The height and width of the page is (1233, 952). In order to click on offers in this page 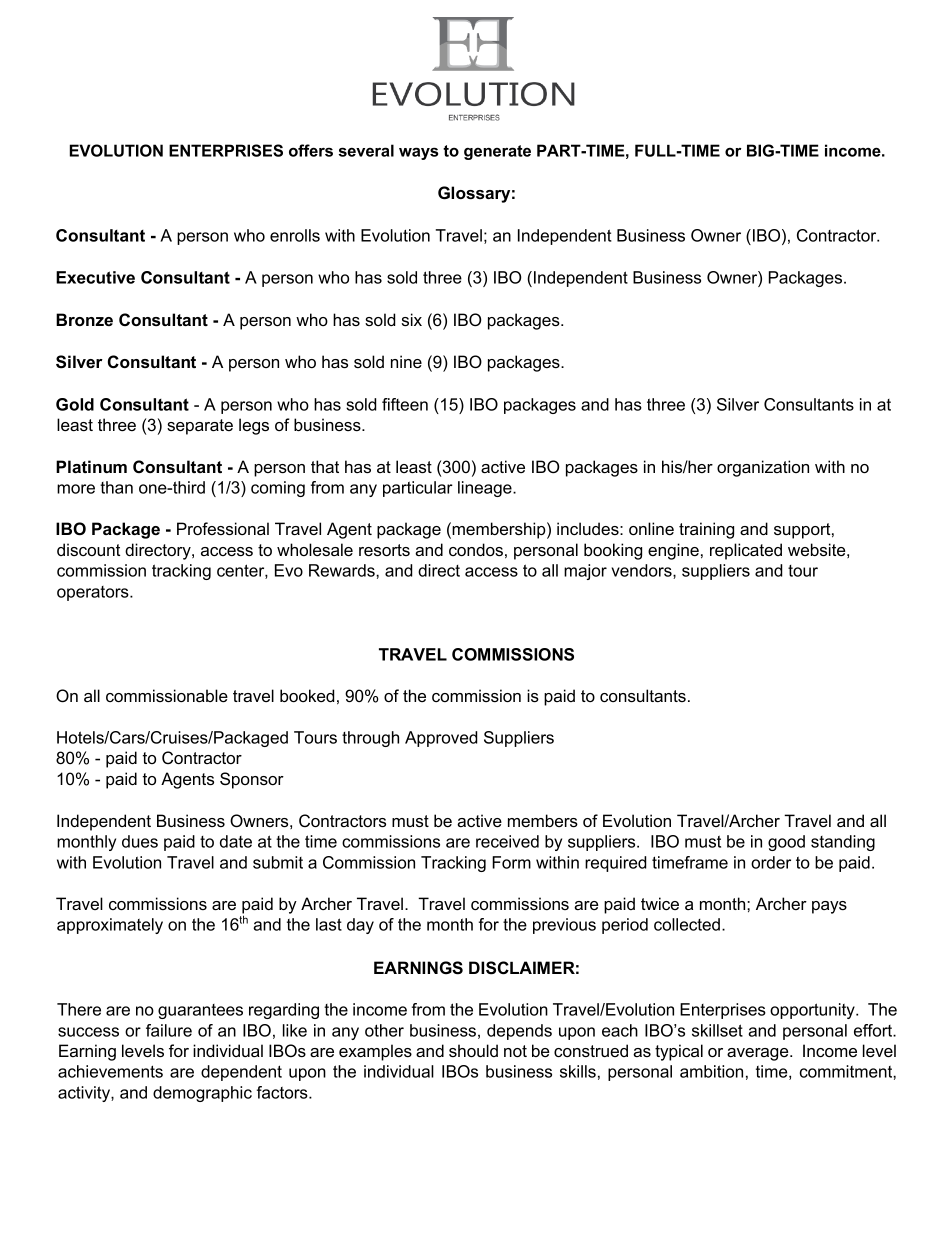, I will do `click(311, 150)`.
